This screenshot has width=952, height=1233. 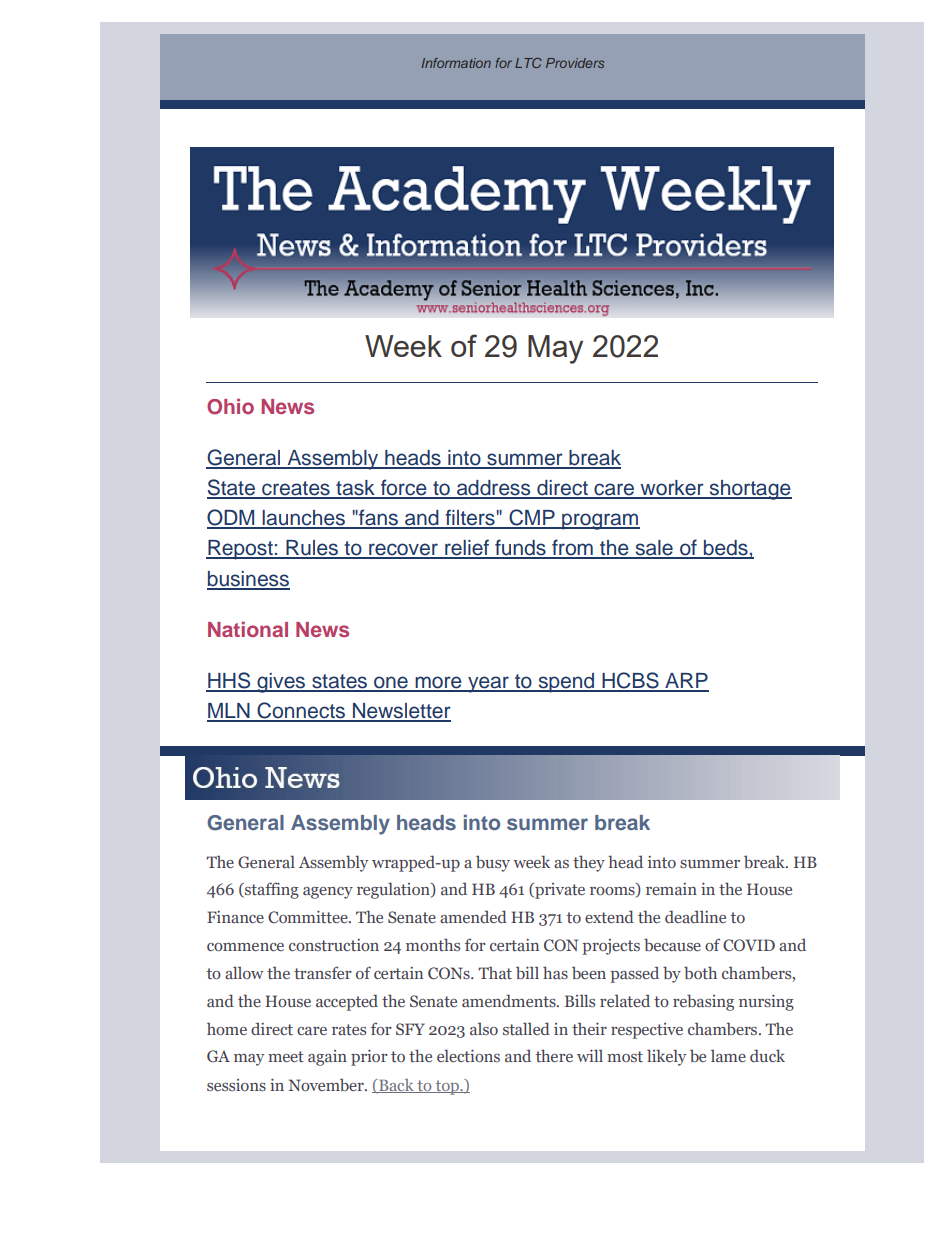 I want to click on Information, so click(x=456, y=63).
